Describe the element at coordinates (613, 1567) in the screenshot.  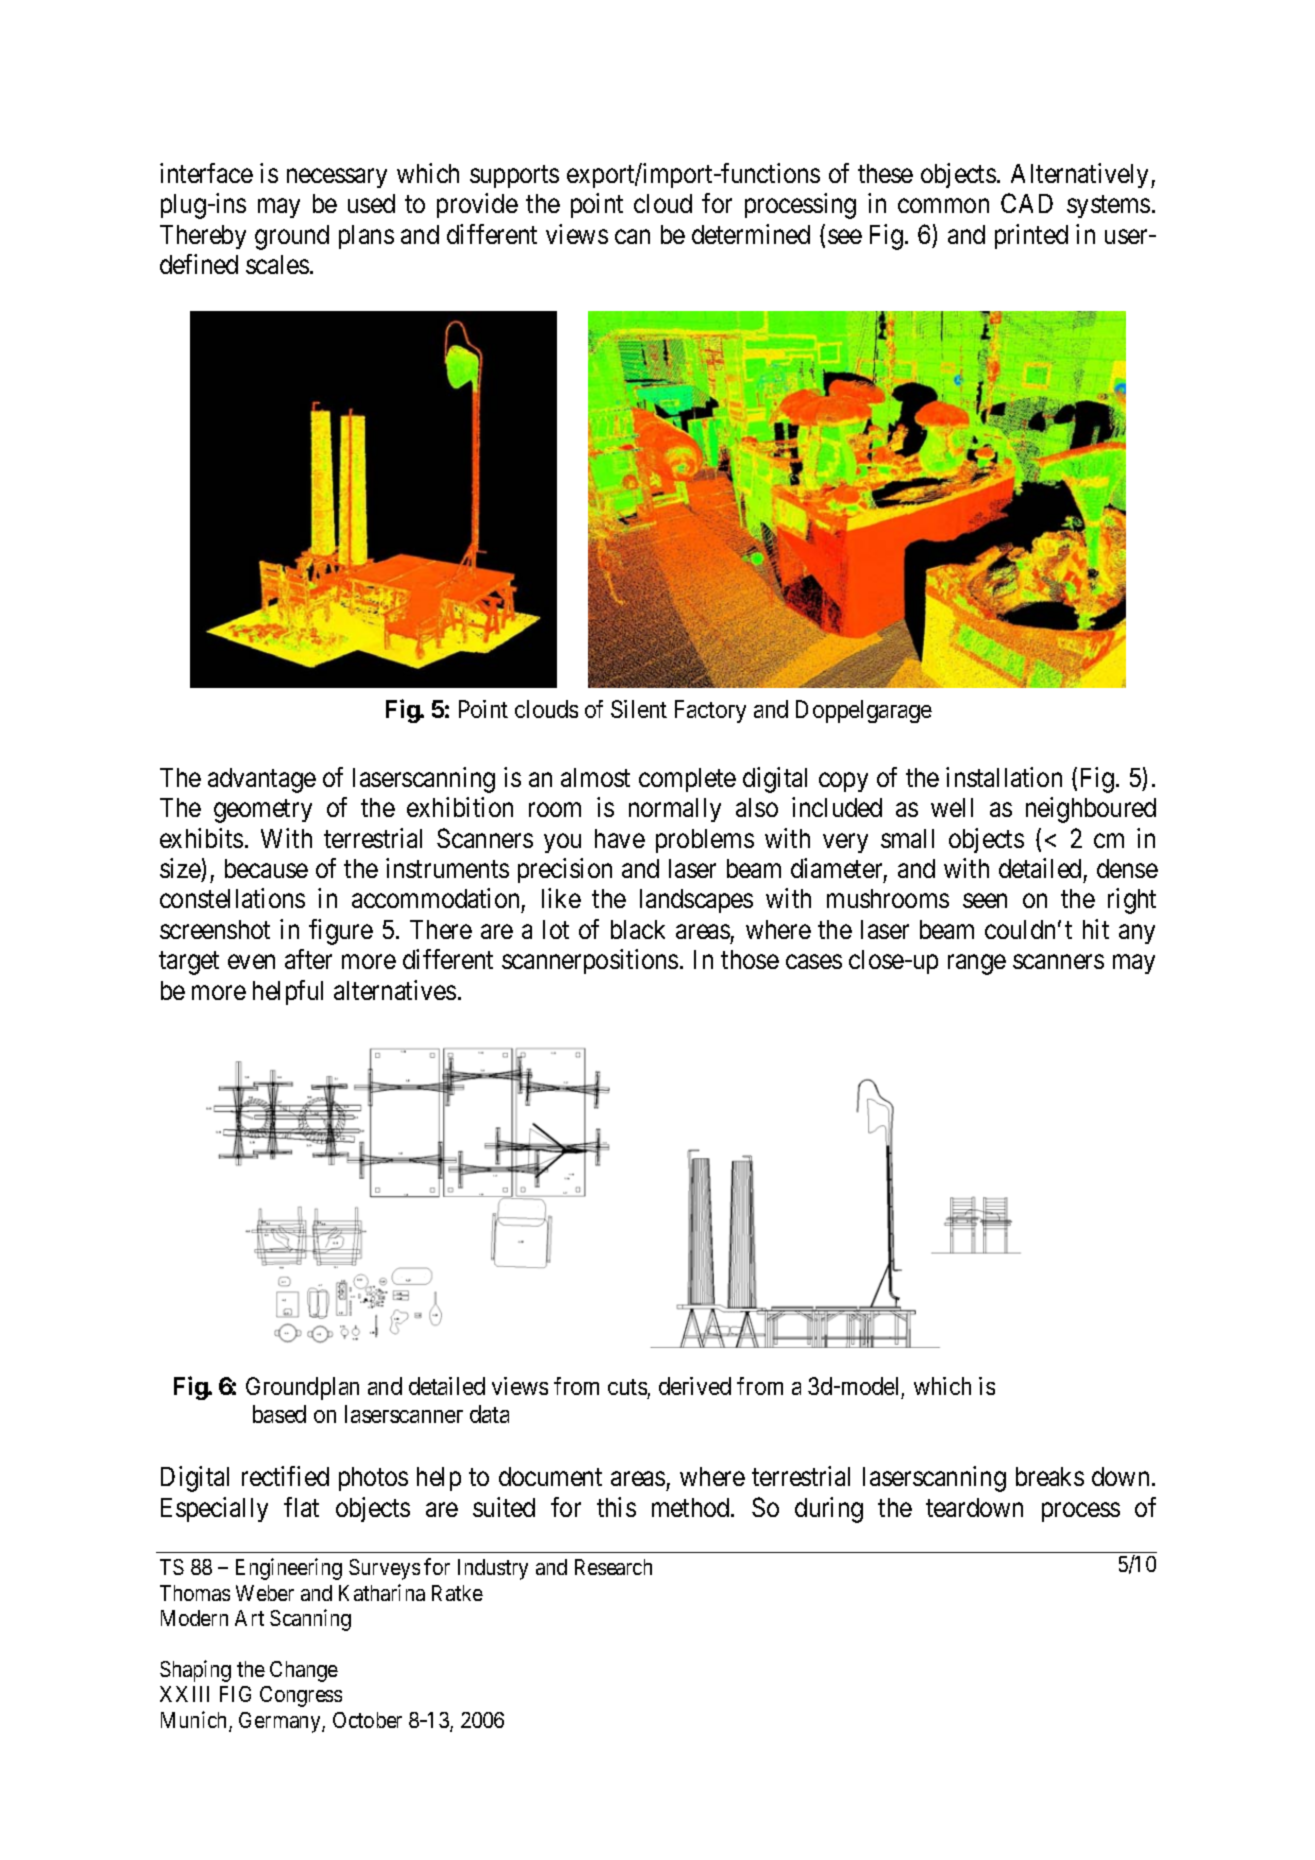
I see `Research` at that location.
